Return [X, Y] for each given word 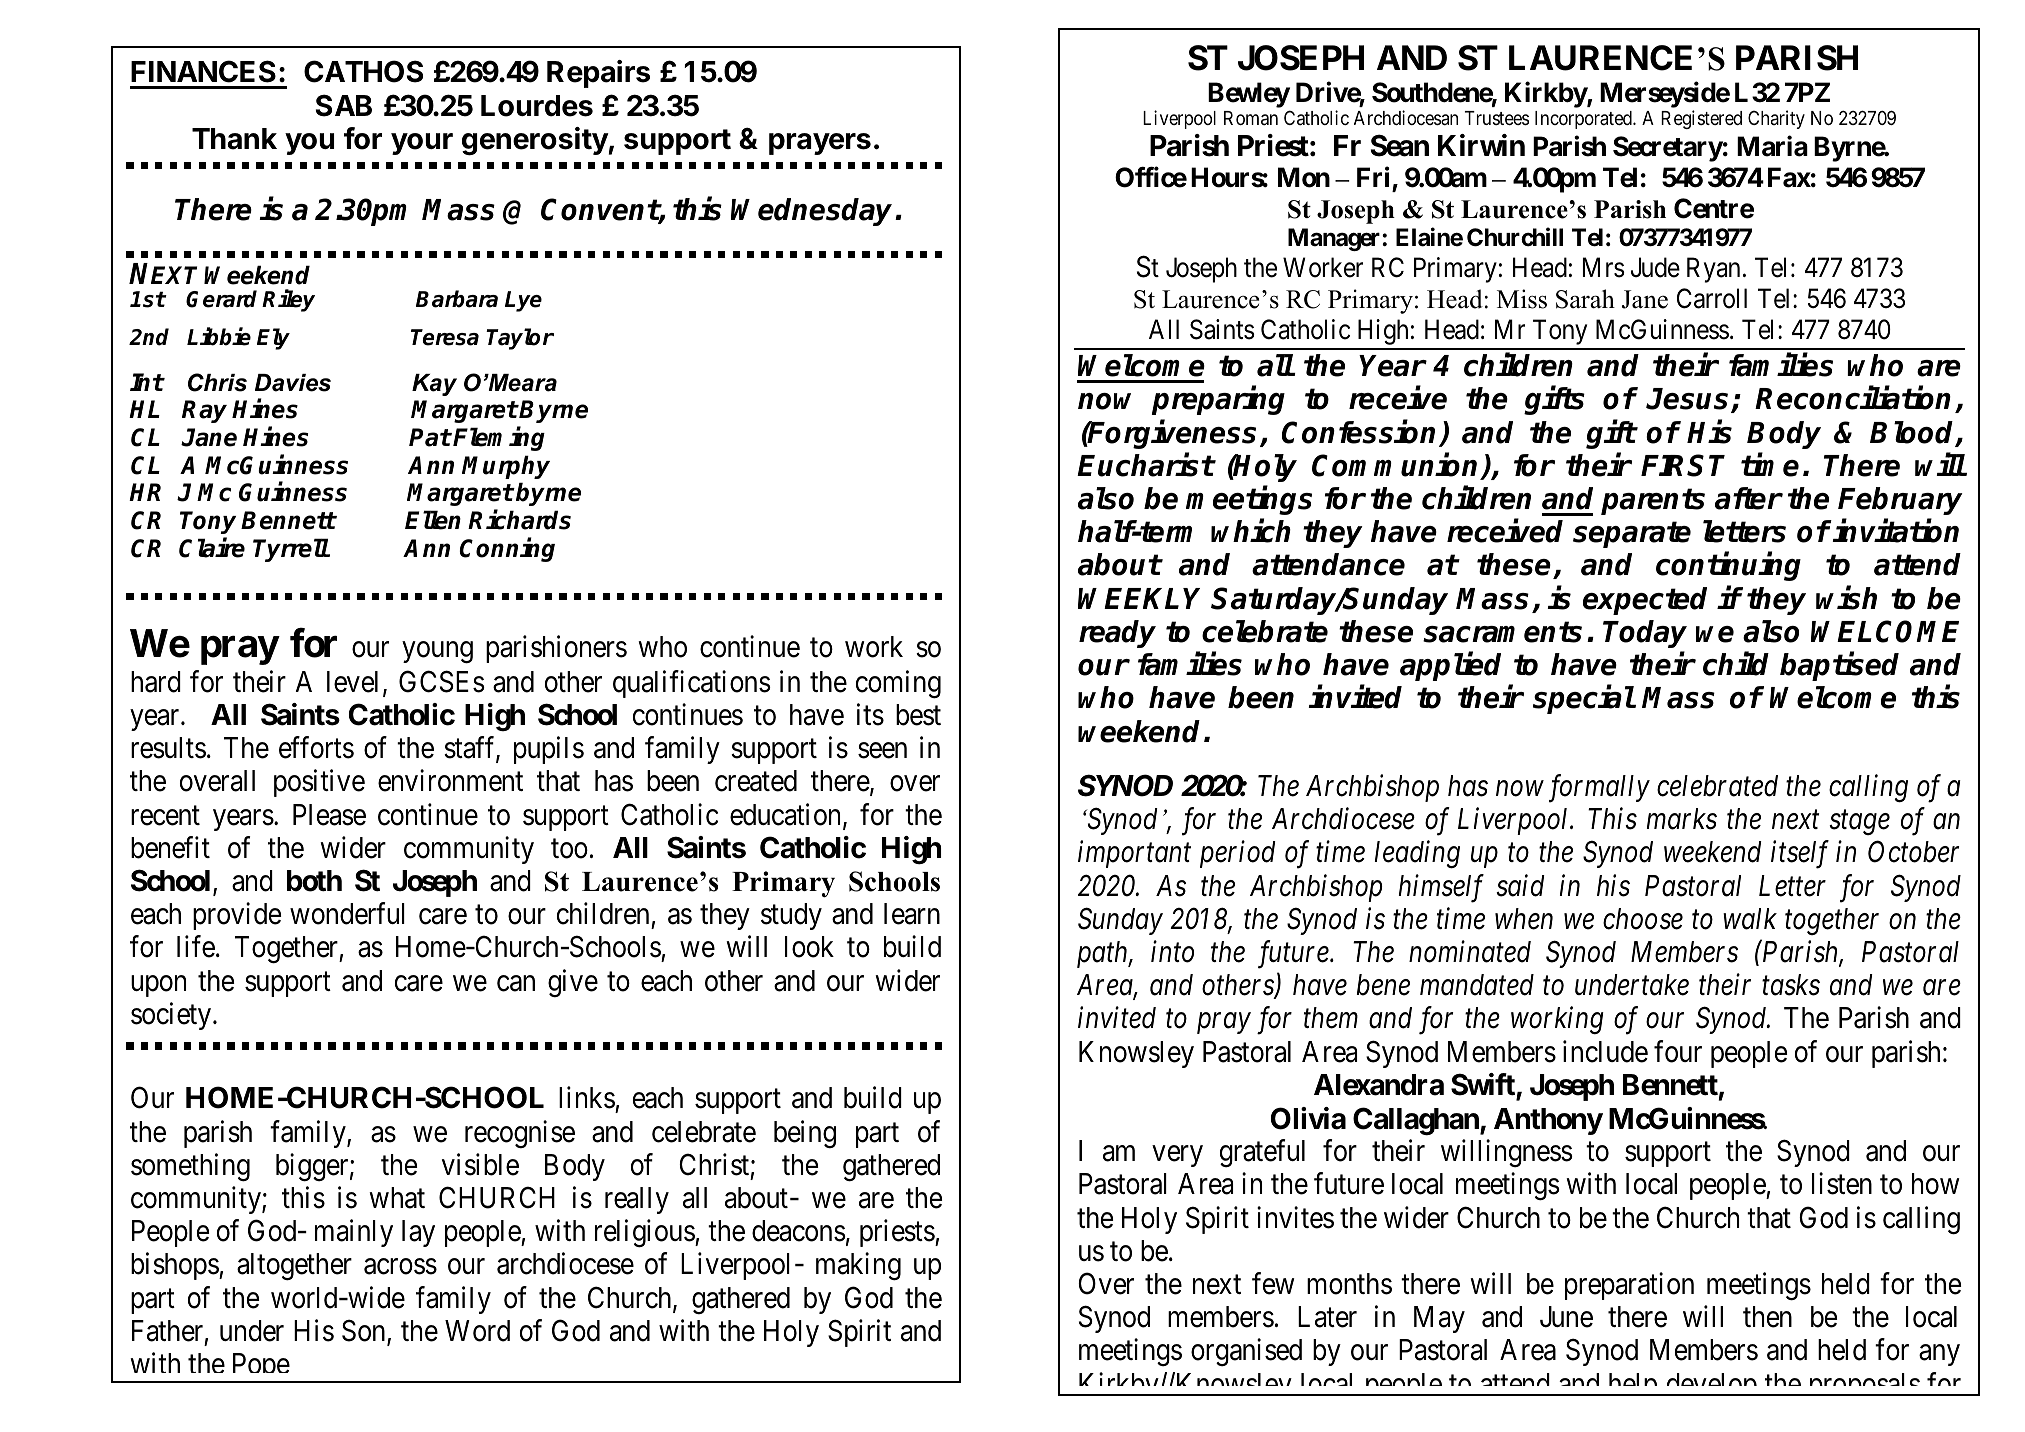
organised [1246, 1352]
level [352, 682]
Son [365, 1331]
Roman [1251, 118]
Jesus [1689, 400]
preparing [1218, 401]
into [1172, 952]
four [1678, 1051]
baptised [1839, 666]
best [918, 715]
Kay [434, 385]
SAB [344, 105]
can [516, 983]
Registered [1701, 119]
